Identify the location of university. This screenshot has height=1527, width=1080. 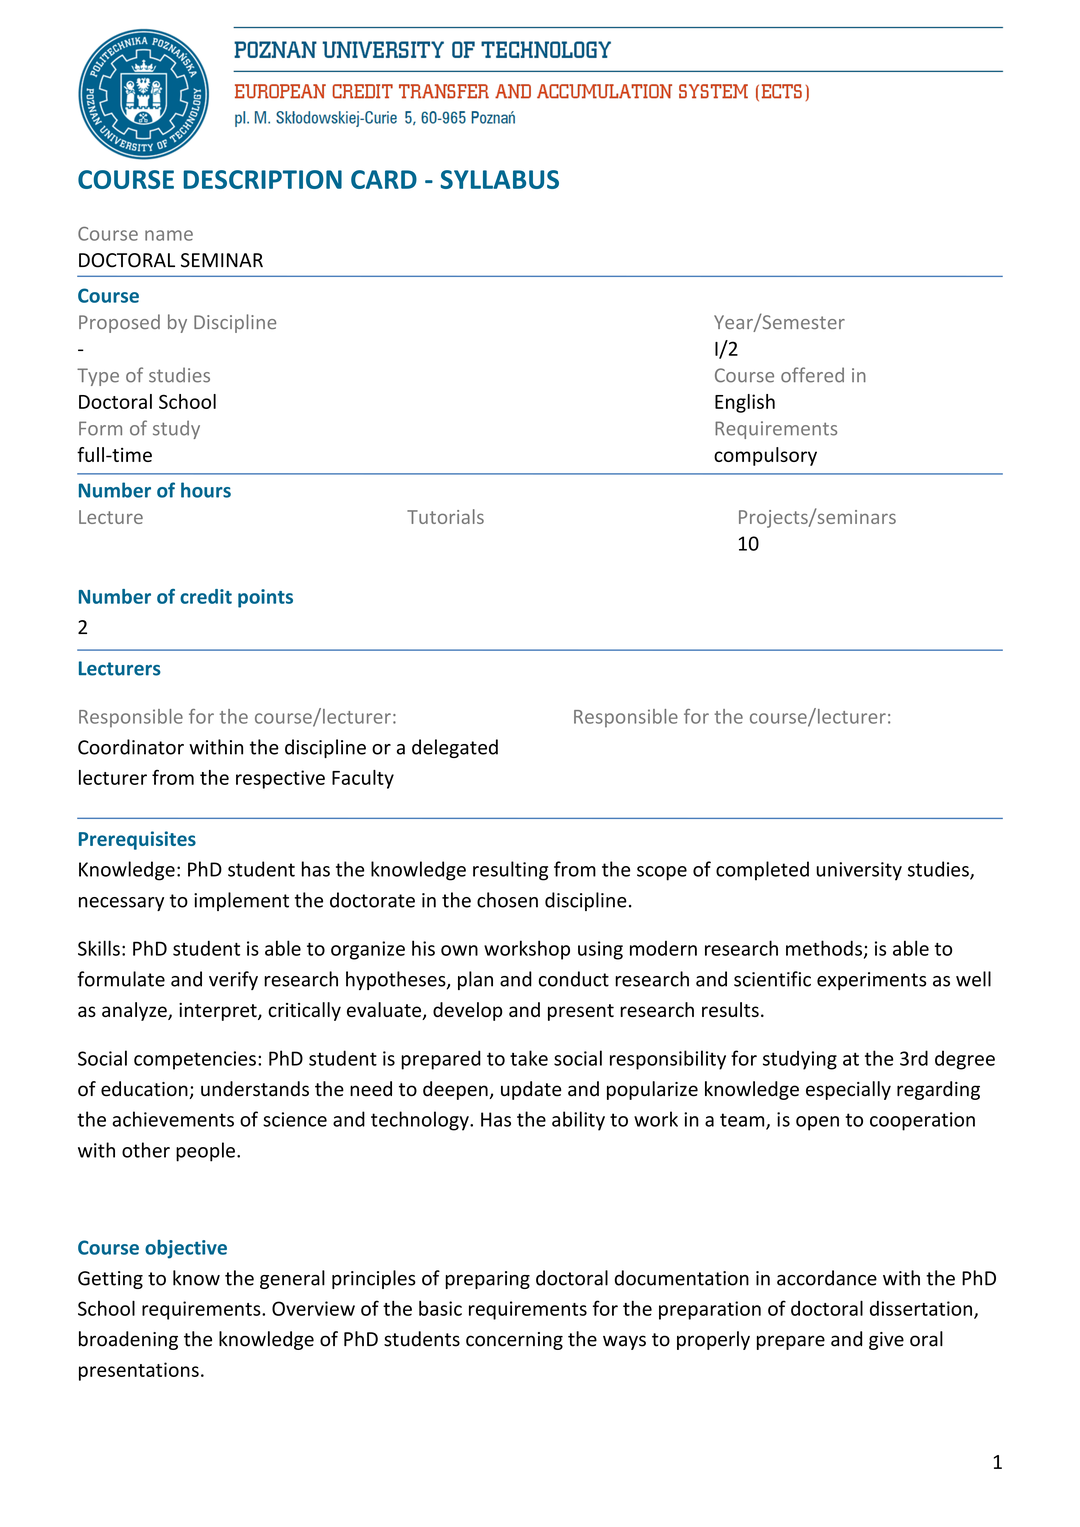
(859, 871).
